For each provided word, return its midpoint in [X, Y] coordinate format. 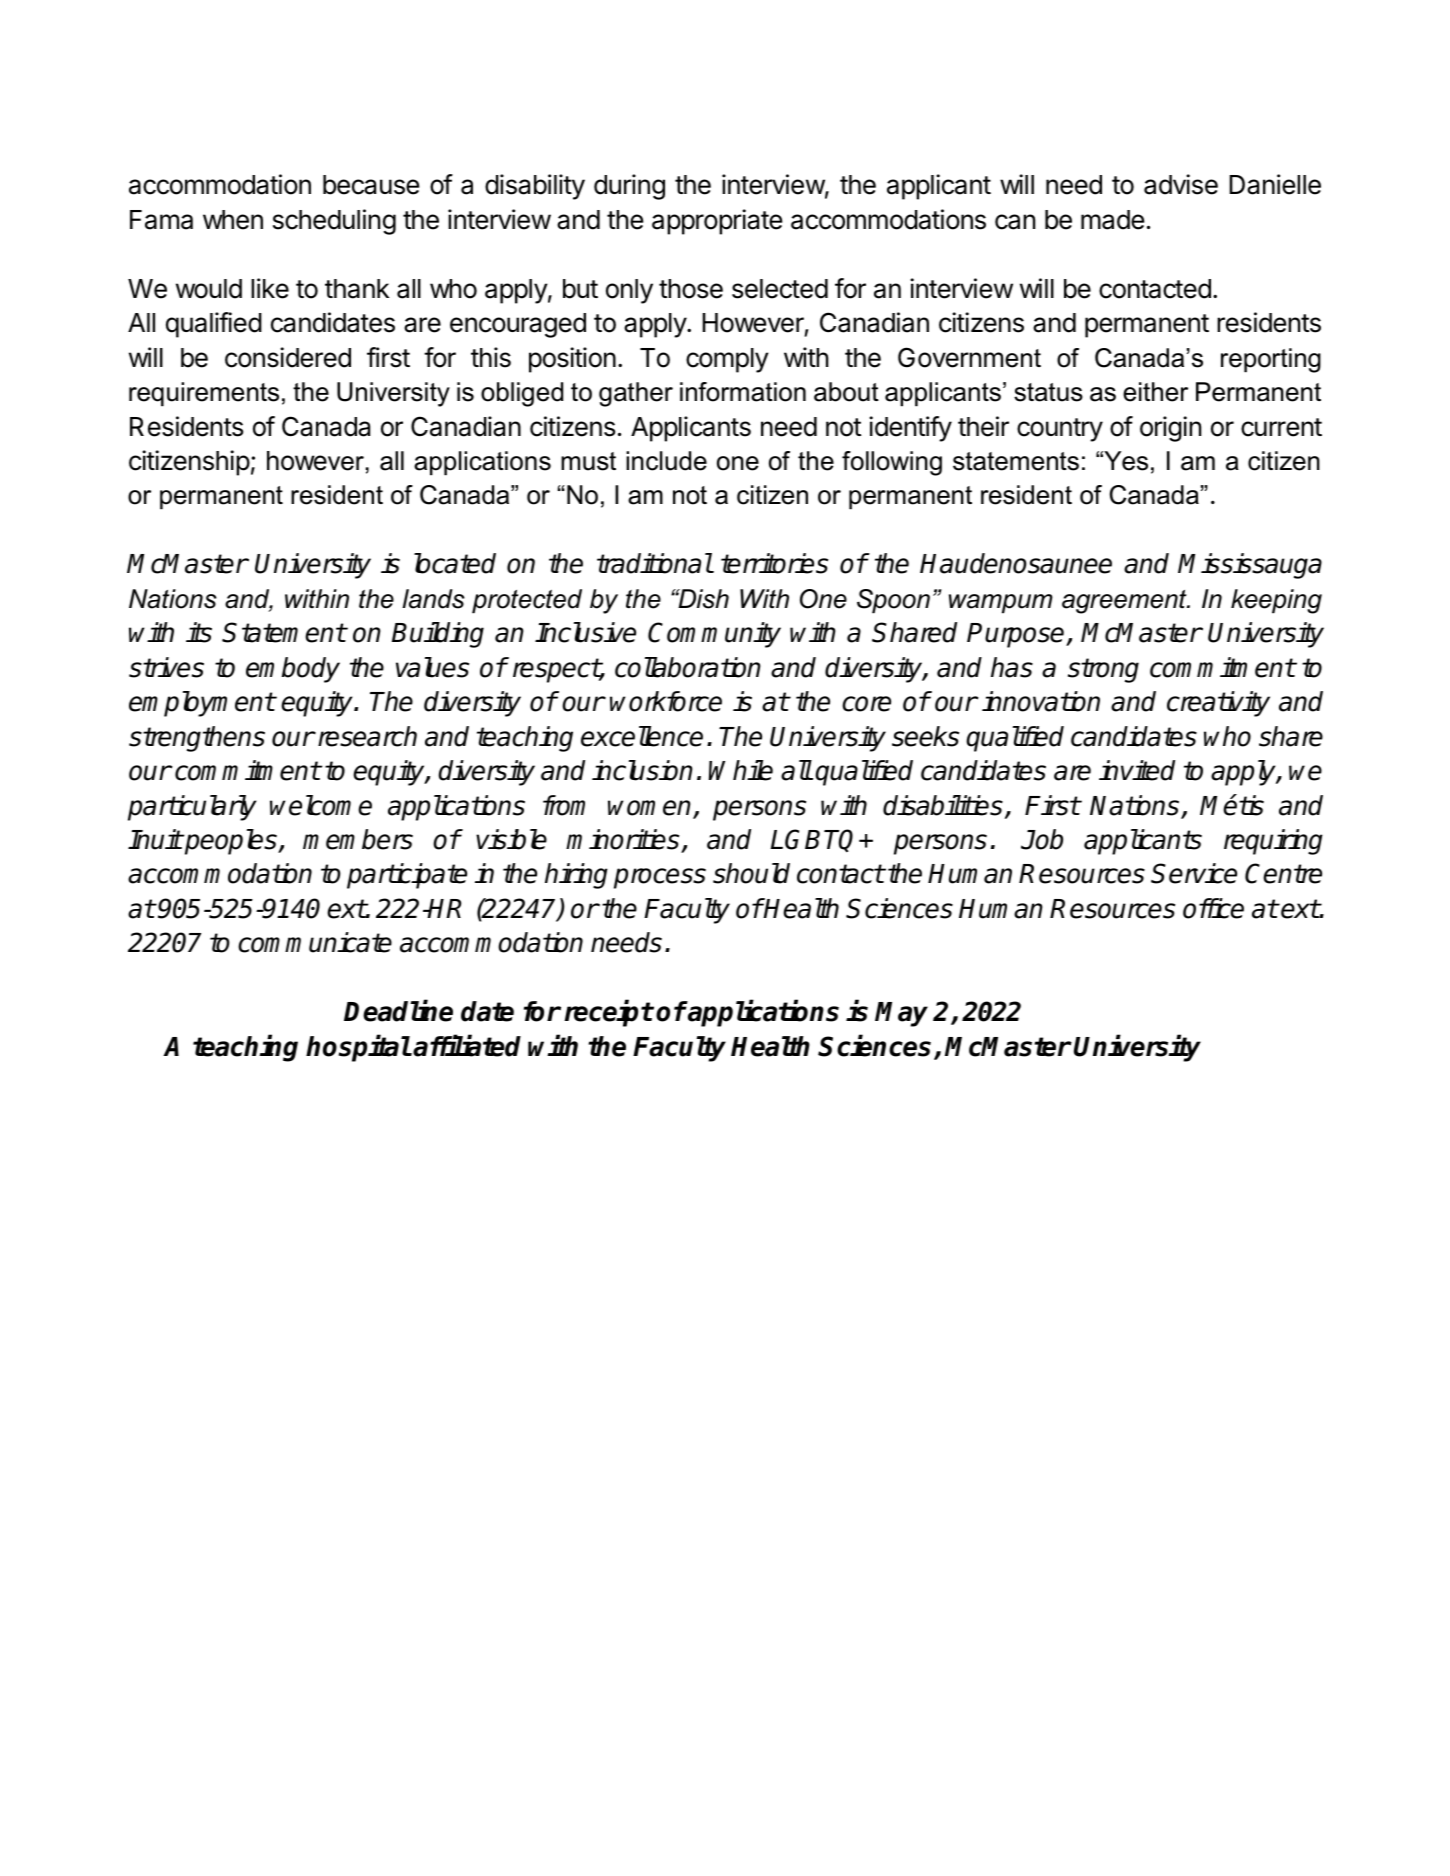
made [1113, 220]
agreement [1125, 602]
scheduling [334, 222]
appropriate [717, 222]
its [199, 632]
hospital [358, 1048]
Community [714, 635]
